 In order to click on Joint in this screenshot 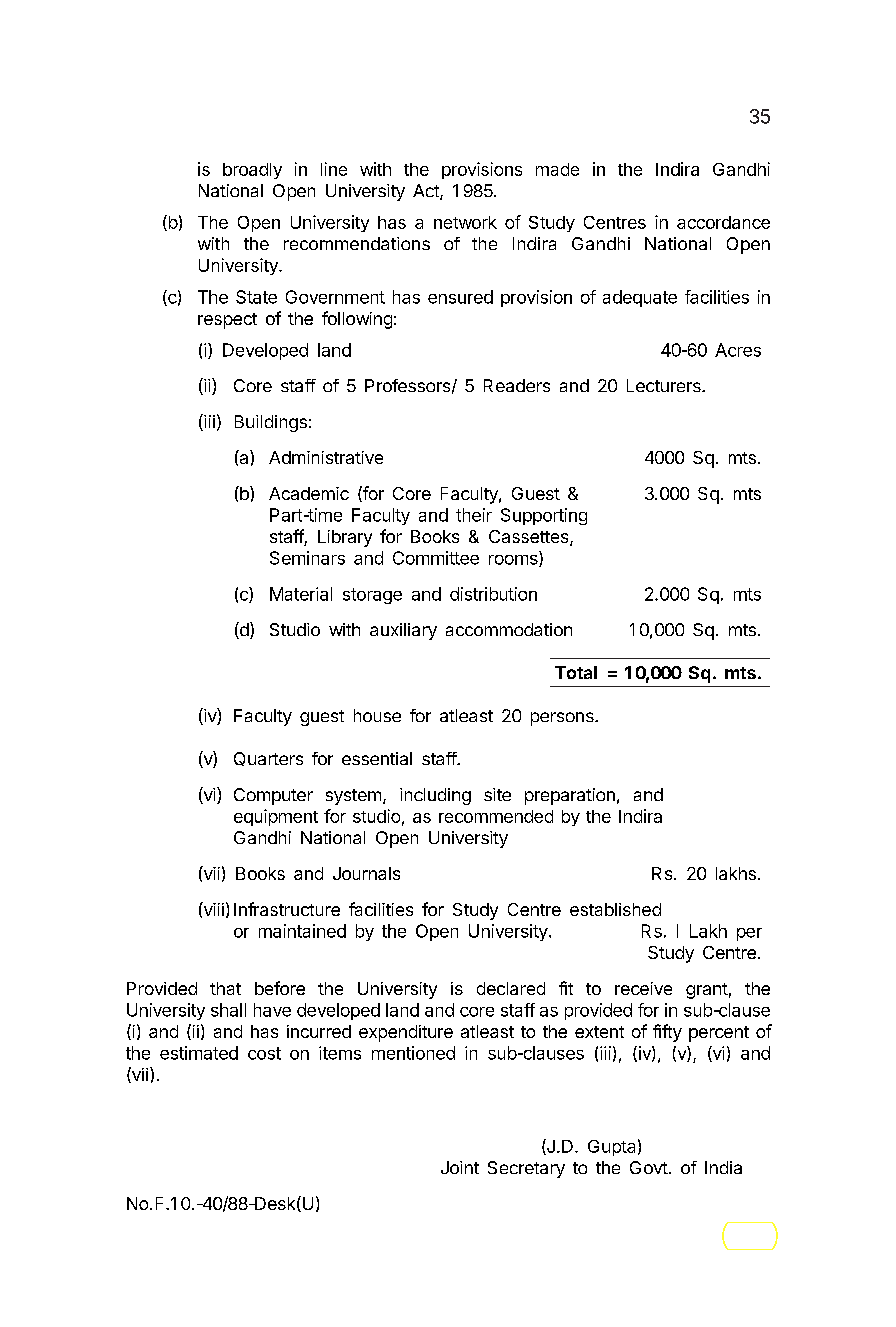, I will do `click(460, 1167)`.
